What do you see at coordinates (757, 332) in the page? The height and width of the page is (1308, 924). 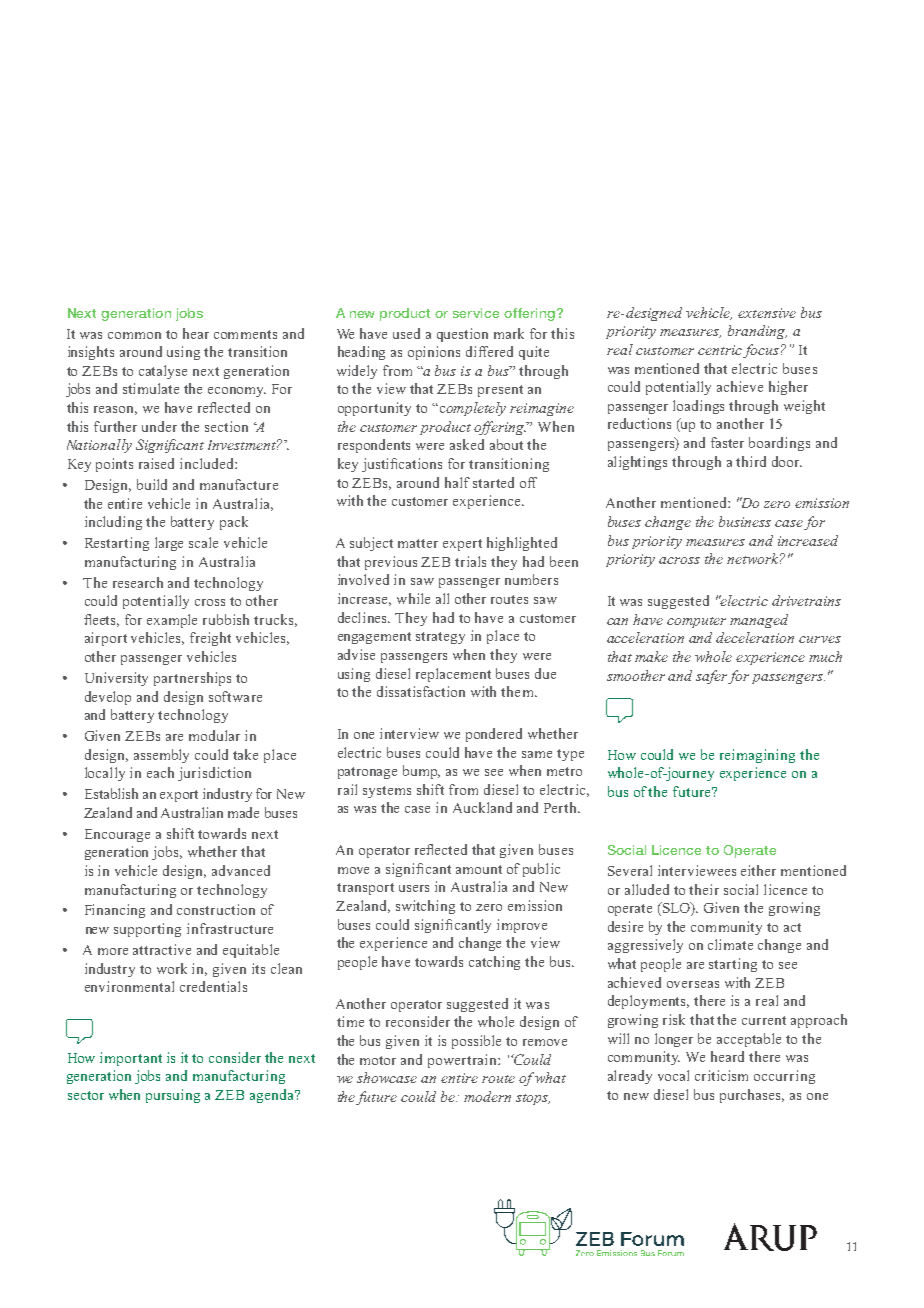 I see `branding` at bounding box center [757, 332].
